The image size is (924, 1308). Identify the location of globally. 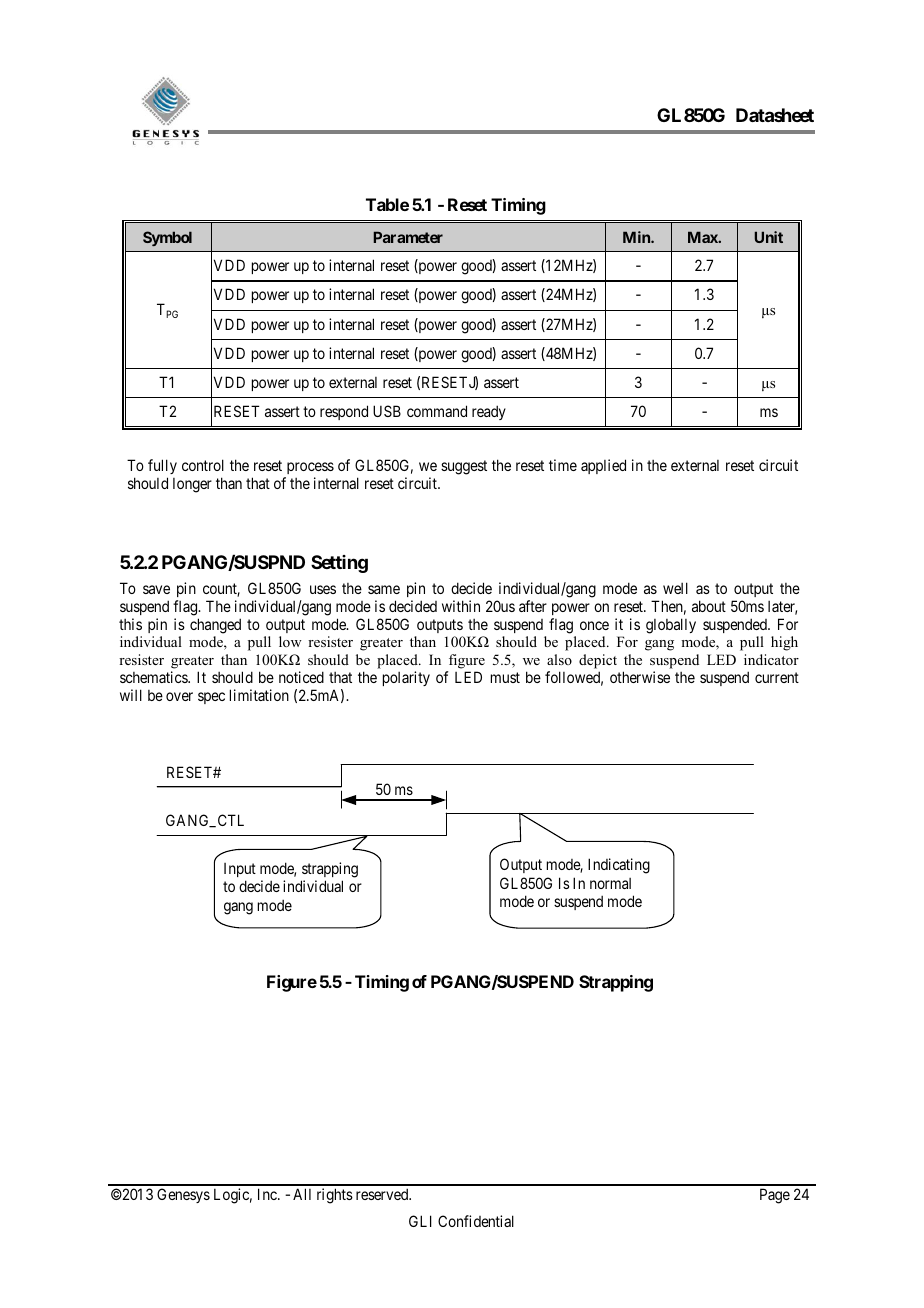
(671, 626).
